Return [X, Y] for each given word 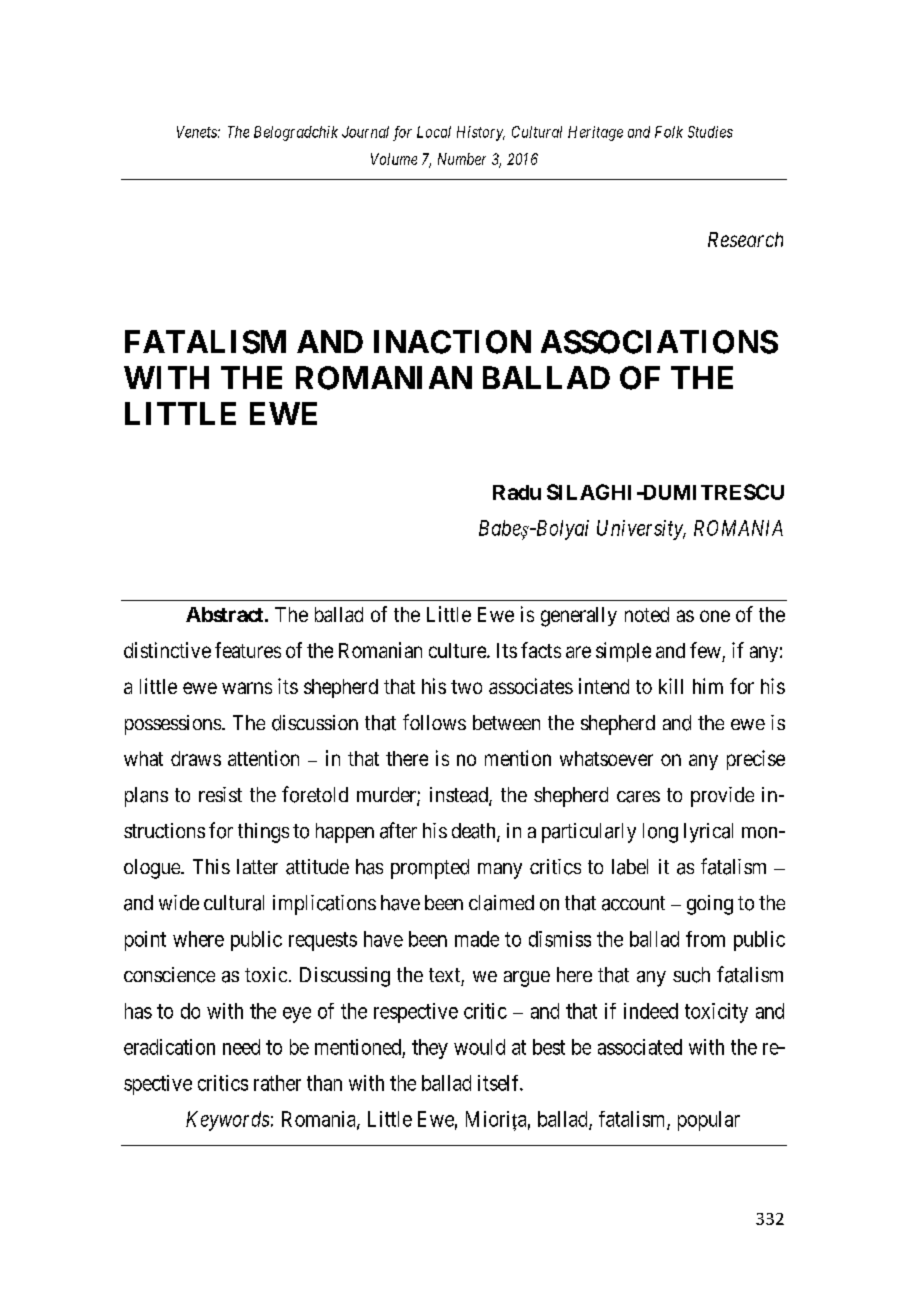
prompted [430, 869]
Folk [669, 132]
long [660, 833]
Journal [365, 132]
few [705, 650]
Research [745, 239]
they [430, 1049]
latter [257, 866]
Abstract [226, 614]
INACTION [452, 342]
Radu [517, 492]
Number [462, 159]
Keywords [227, 1121]
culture [458, 650]
